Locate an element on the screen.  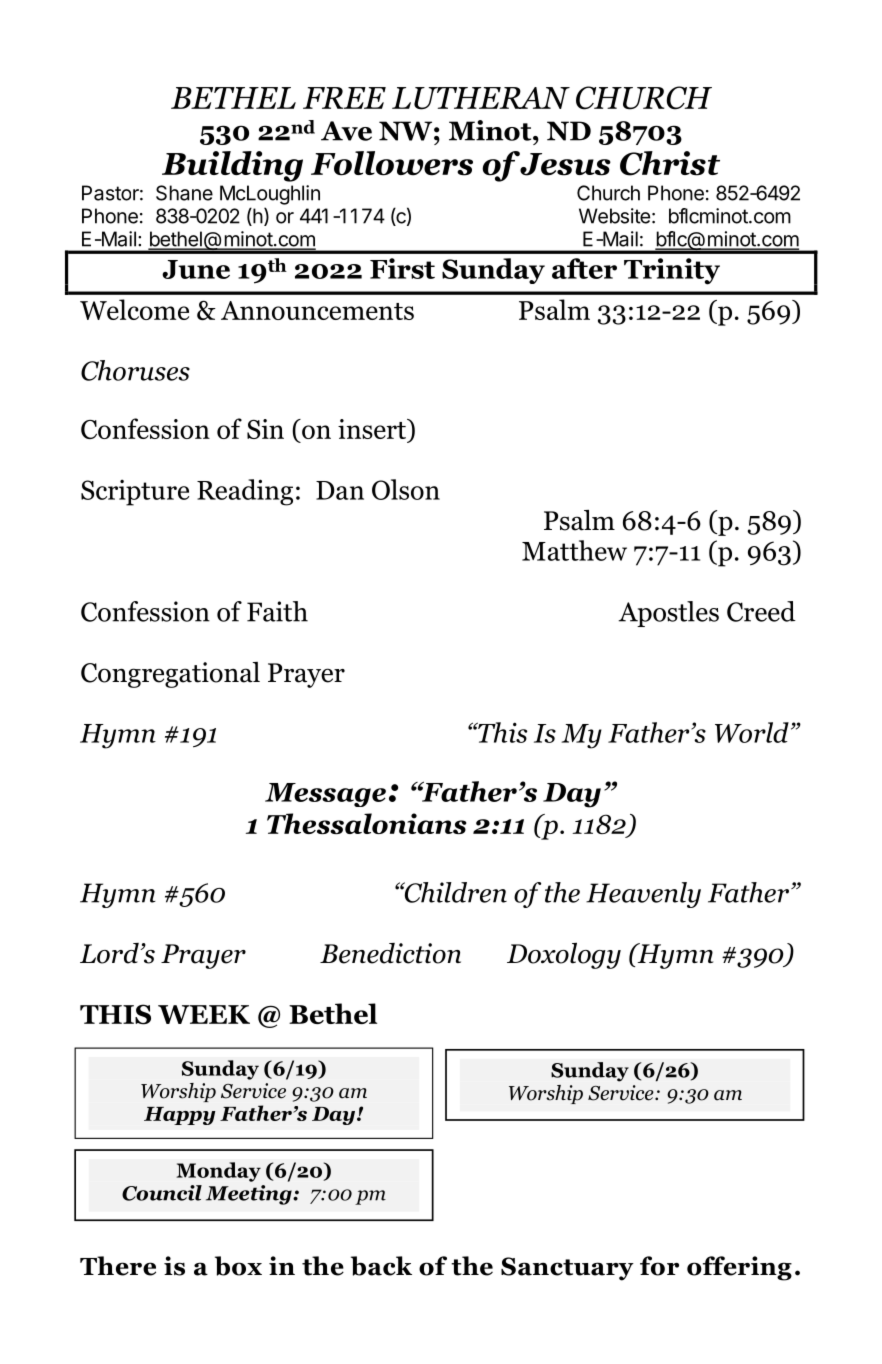
box is located at coordinates (238, 1266).
